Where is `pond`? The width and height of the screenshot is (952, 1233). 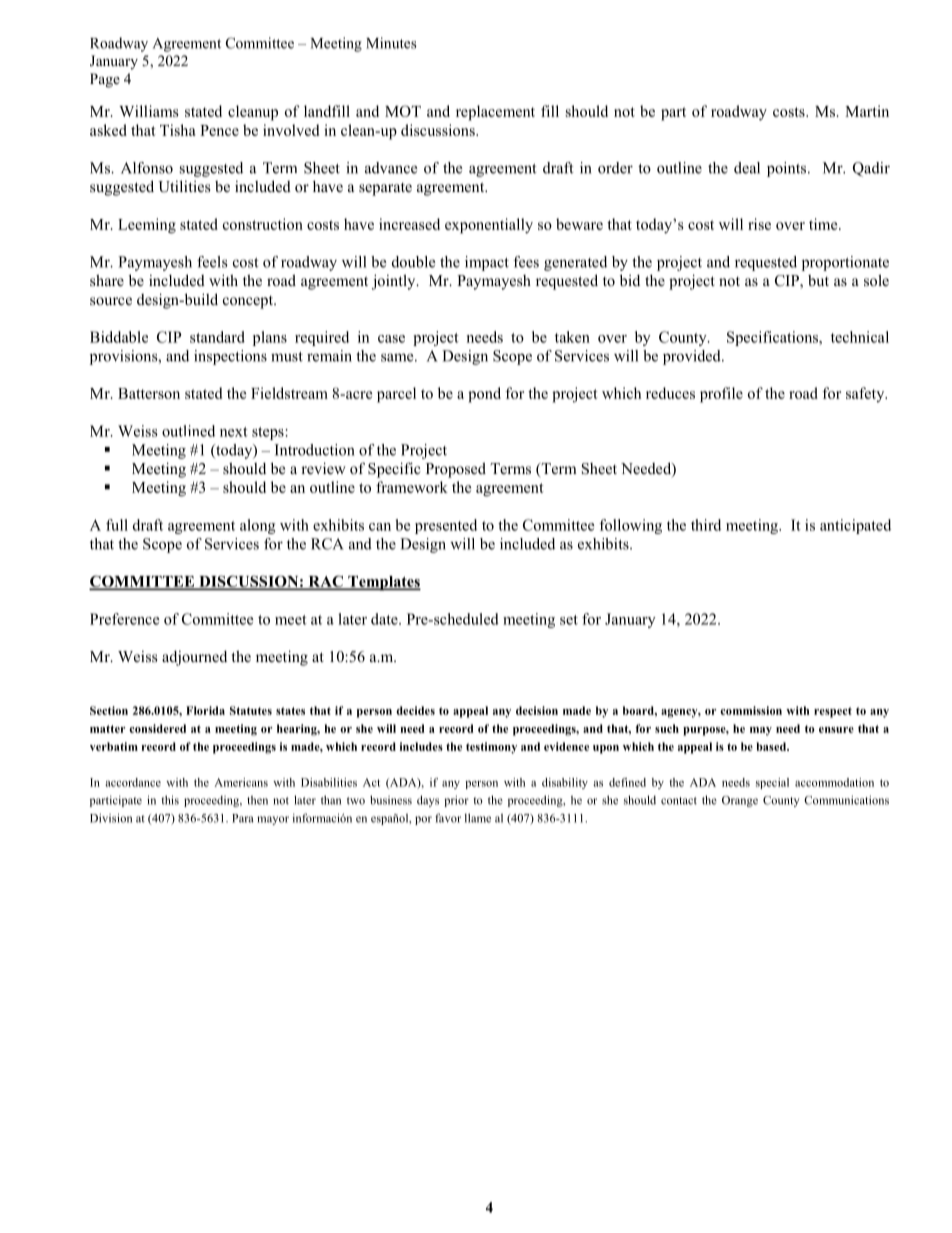 pond is located at coordinates (484, 395).
